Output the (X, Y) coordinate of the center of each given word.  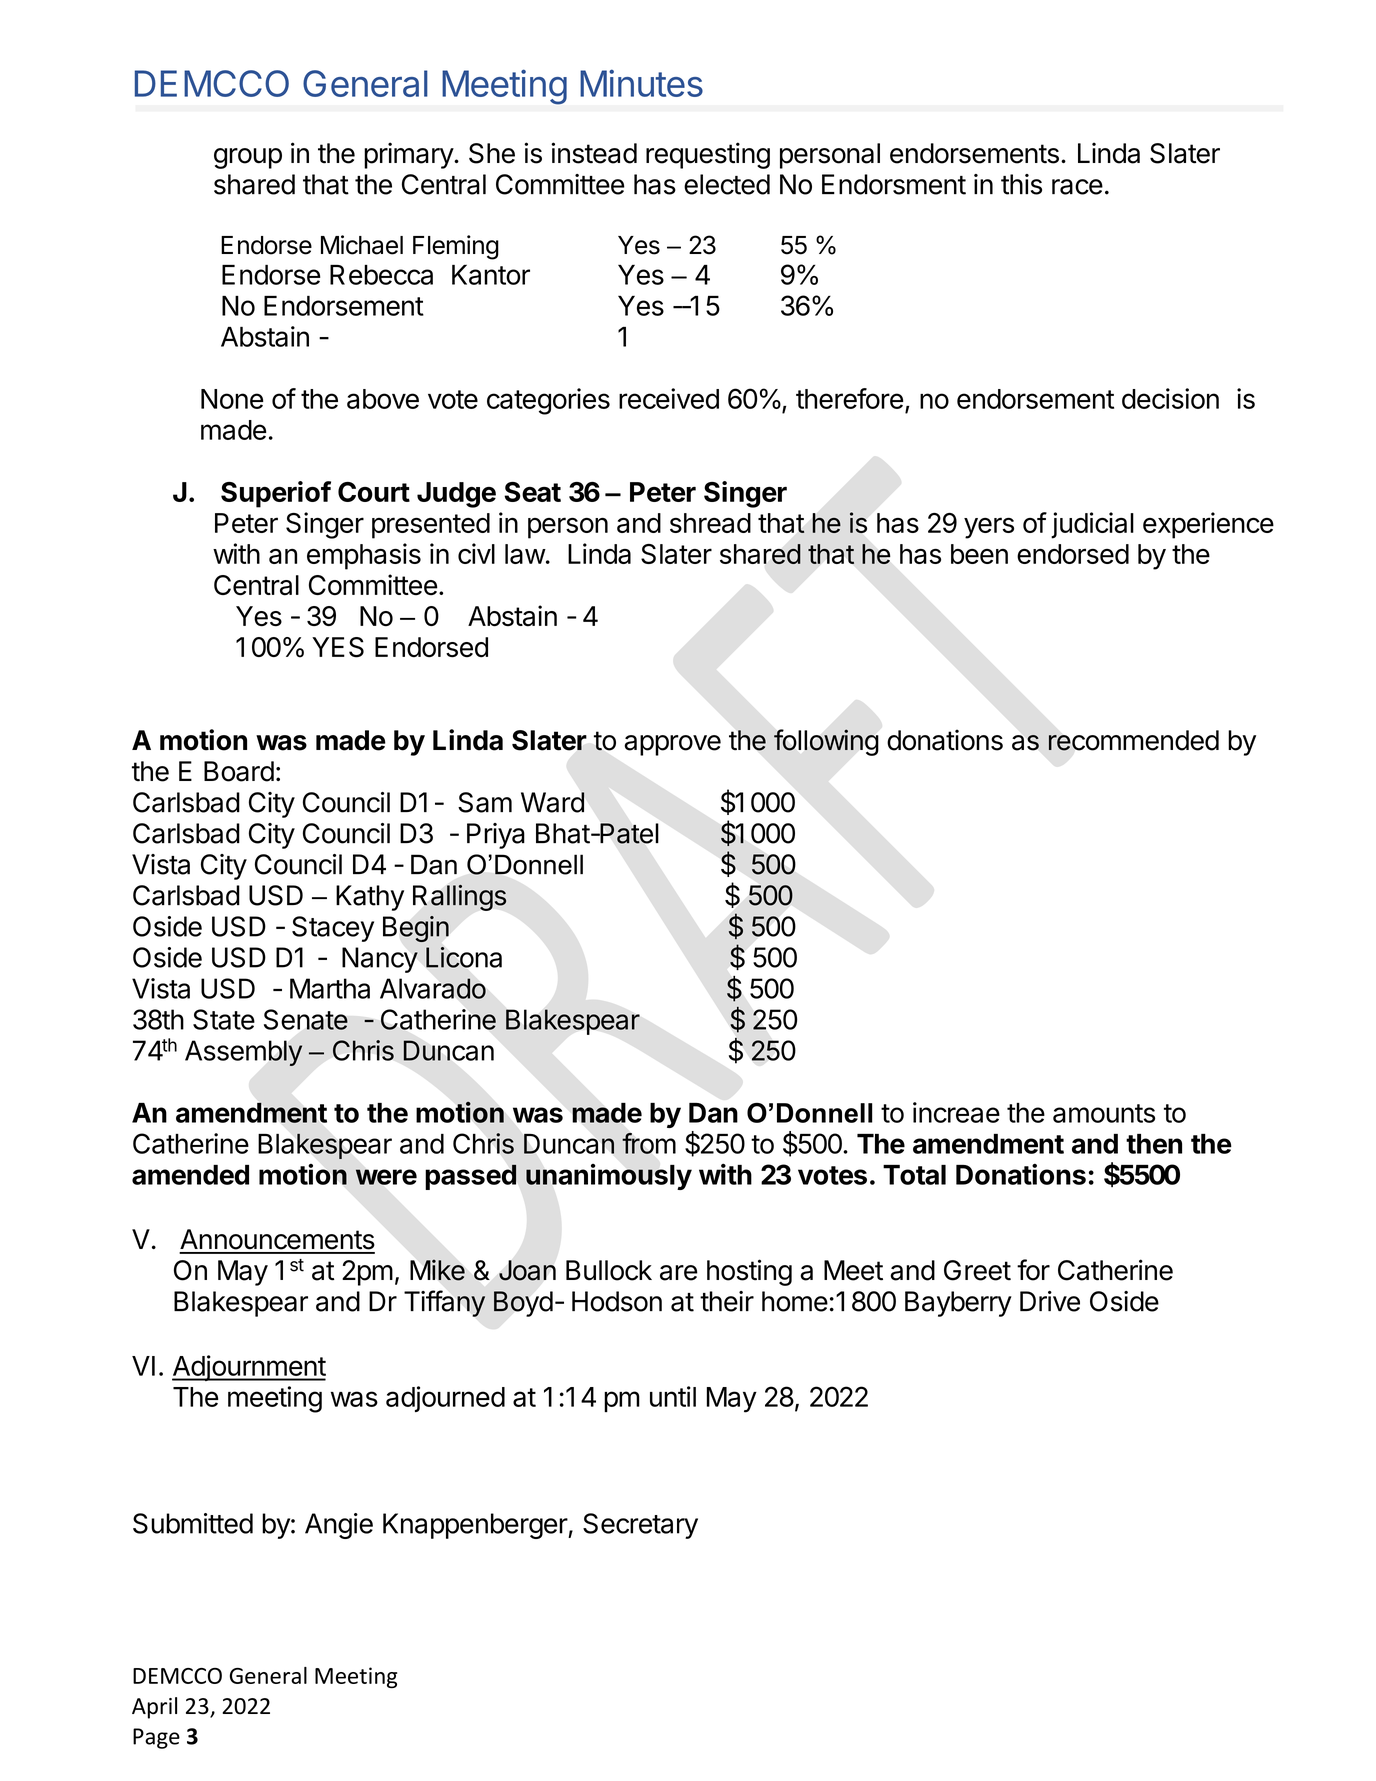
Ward (553, 802)
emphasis (364, 556)
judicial (1092, 525)
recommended (1133, 740)
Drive (1050, 1301)
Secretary (640, 1526)
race (1077, 187)
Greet (977, 1270)
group (248, 158)
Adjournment (249, 1368)
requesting (708, 155)
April (154, 1708)
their (727, 1301)
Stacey (333, 929)
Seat (532, 492)
